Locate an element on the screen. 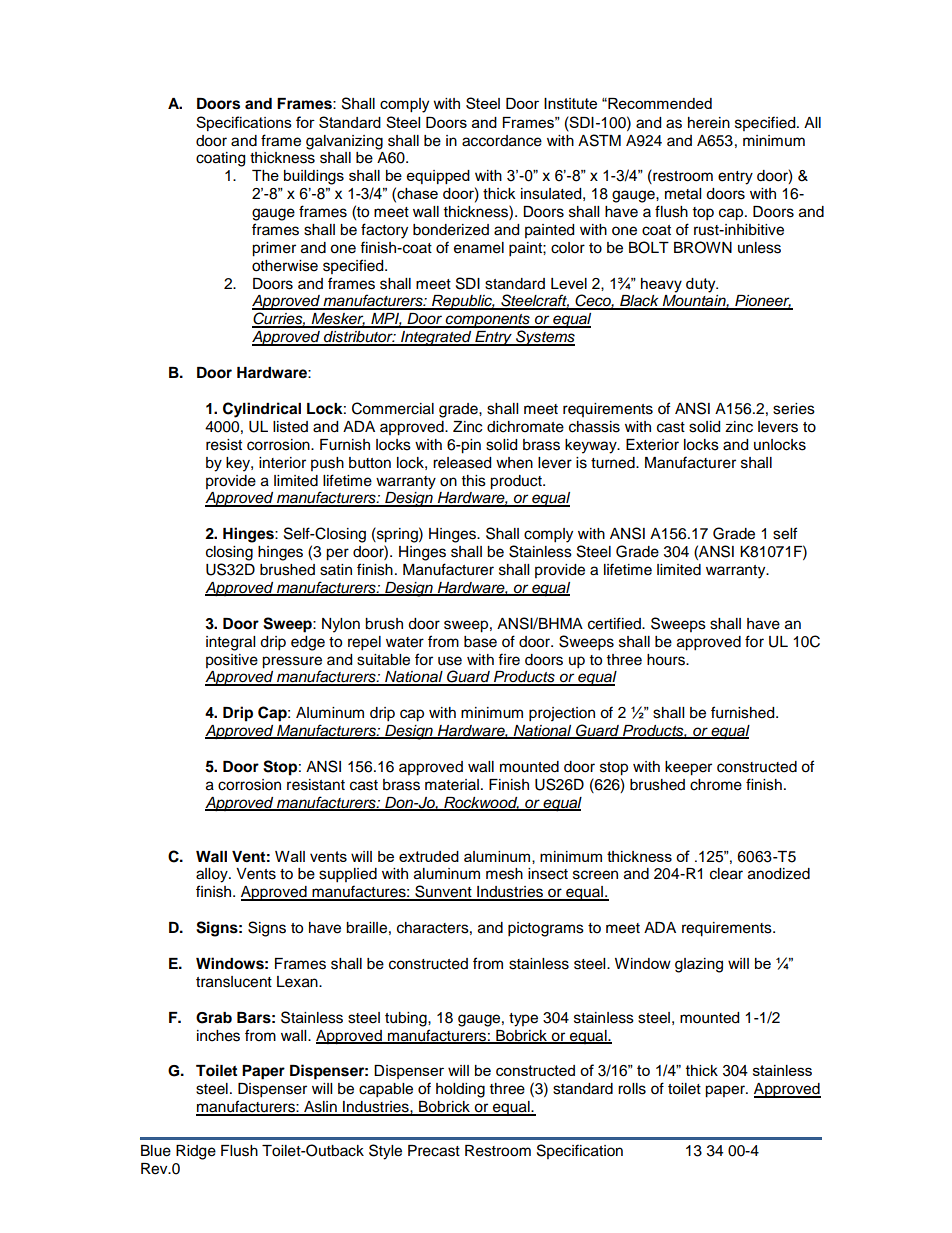 This screenshot has width=952, height=1233. released is located at coordinates (462, 463).
